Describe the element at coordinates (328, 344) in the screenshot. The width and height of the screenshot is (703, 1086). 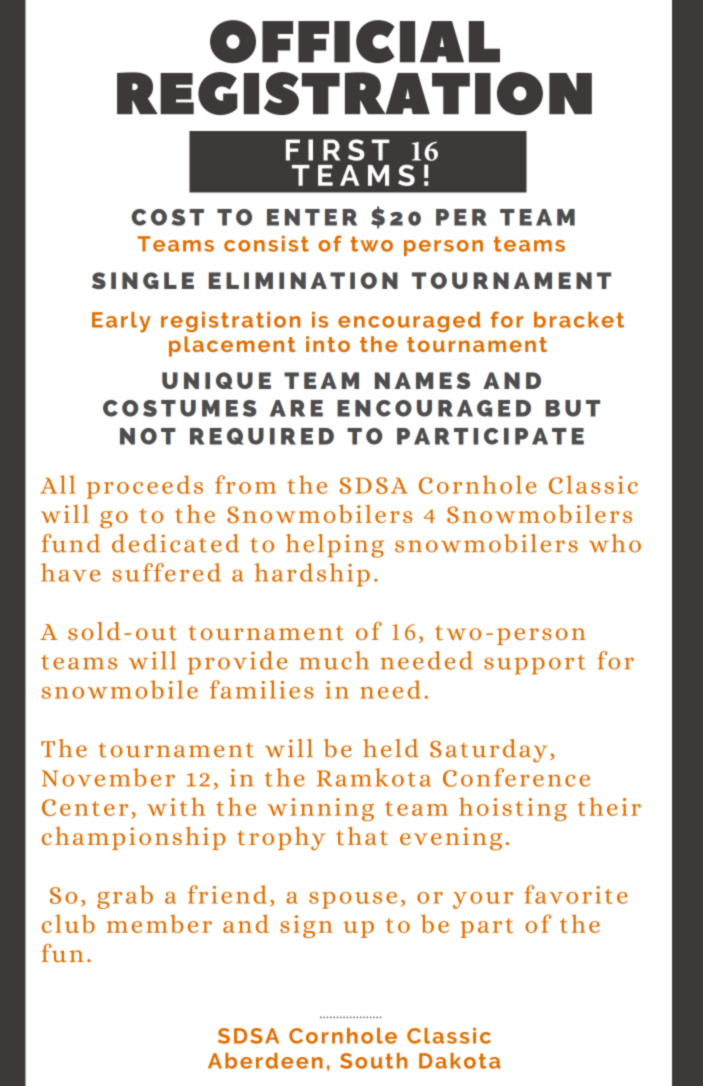
I see `into` at that location.
